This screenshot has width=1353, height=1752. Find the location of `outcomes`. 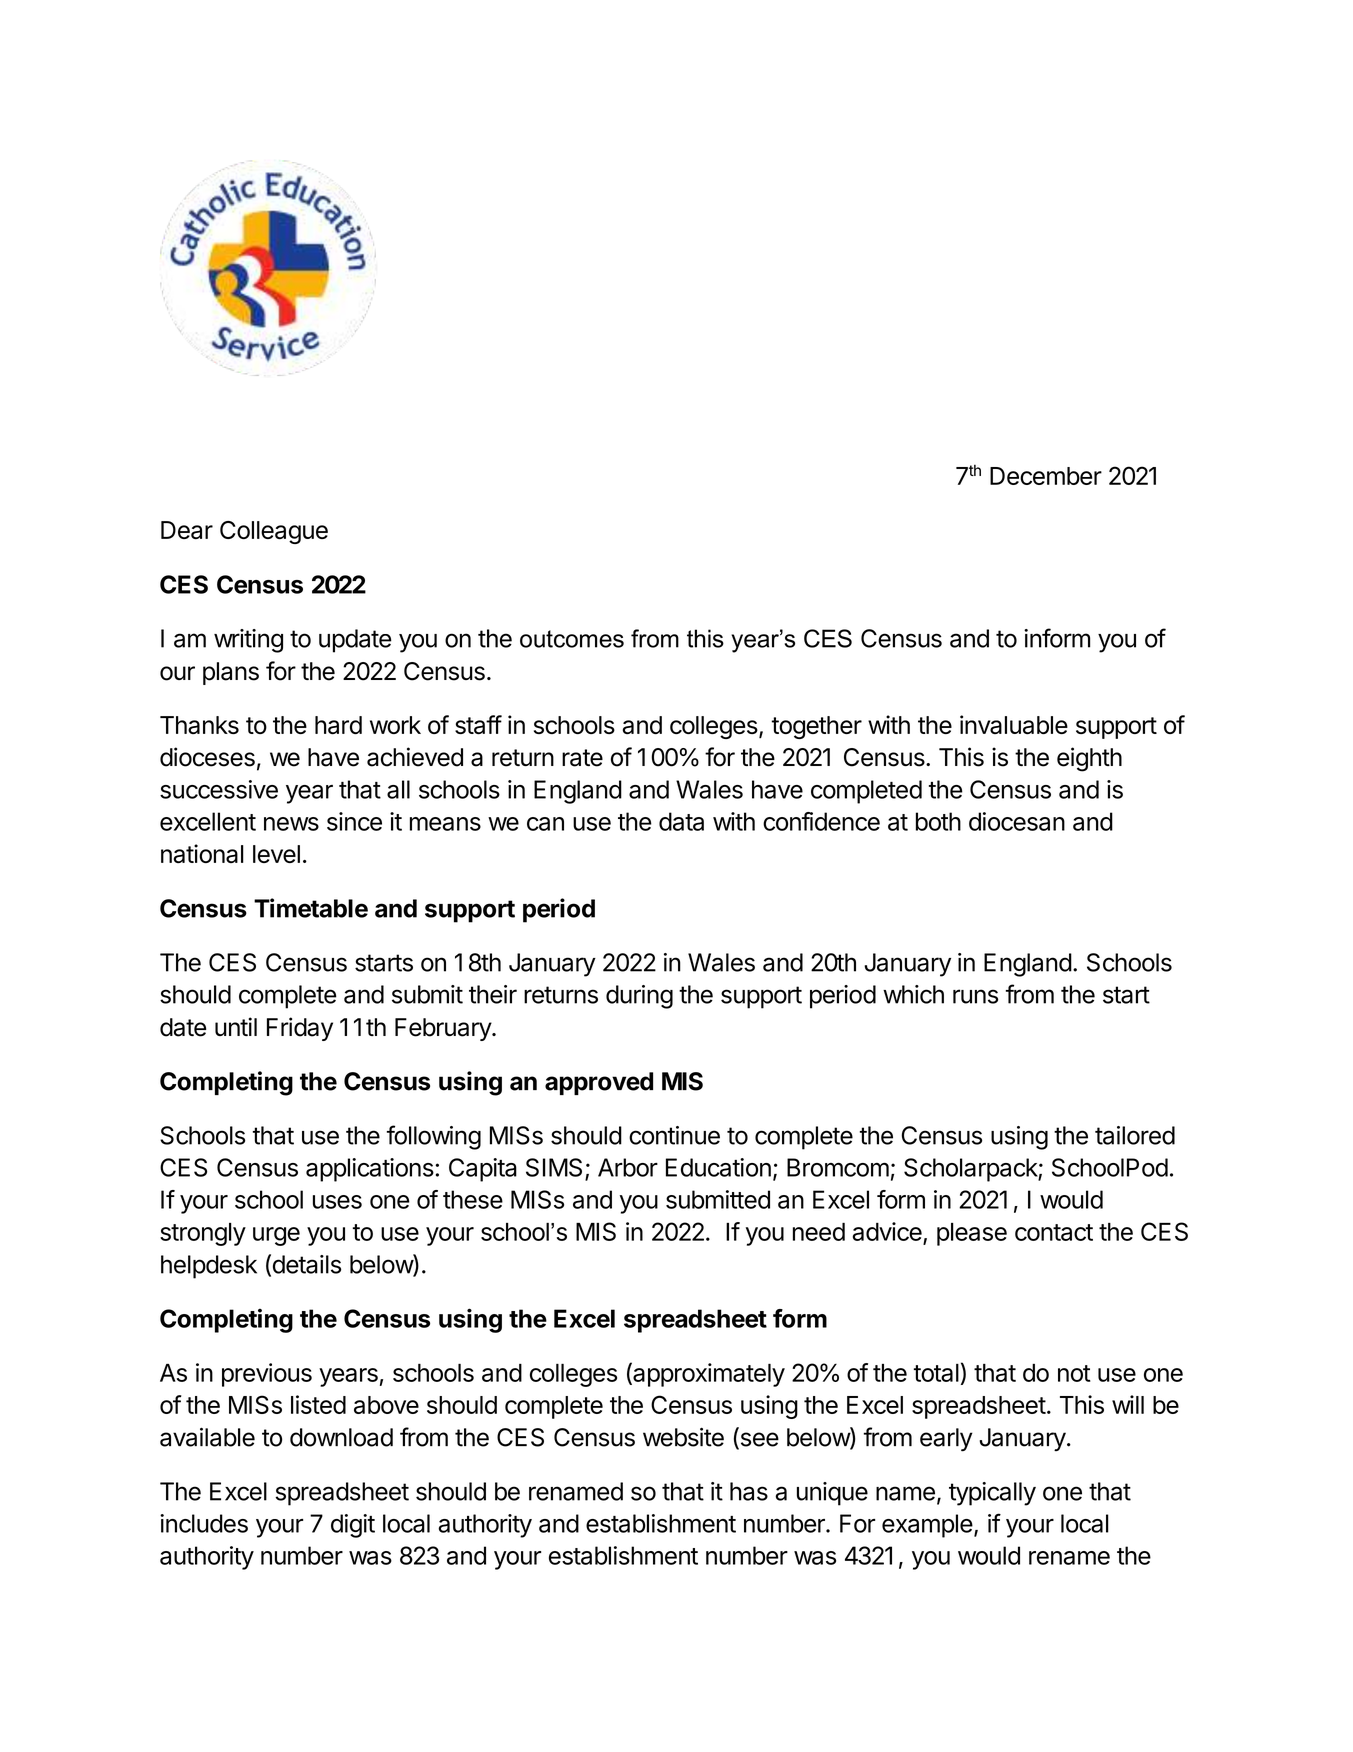

outcomes is located at coordinates (572, 639).
